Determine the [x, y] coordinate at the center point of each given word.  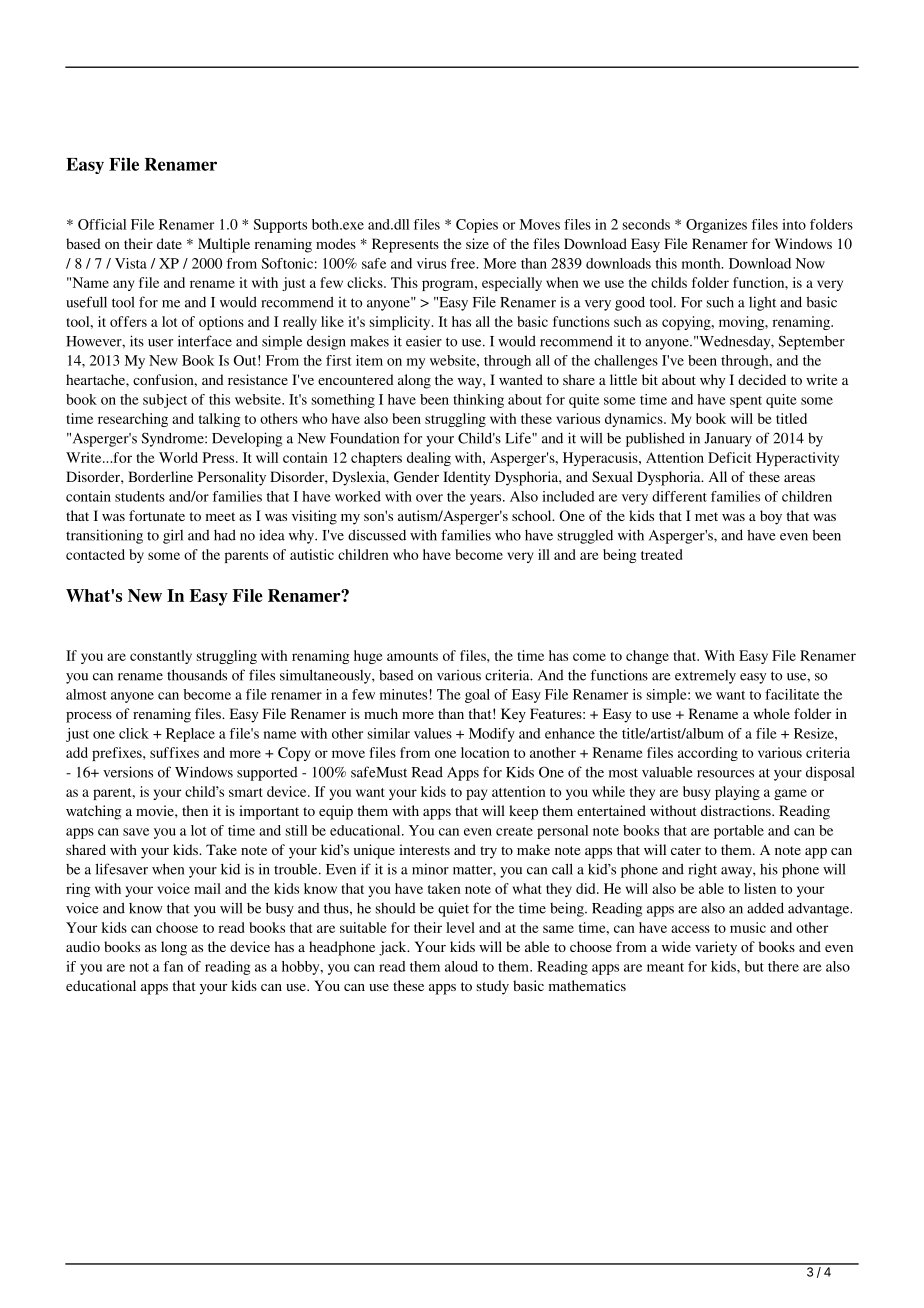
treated [662, 554]
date [169, 243]
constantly [161, 657]
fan [173, 966]
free [464, 263]
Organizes [716, 226]
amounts [412, 656]
